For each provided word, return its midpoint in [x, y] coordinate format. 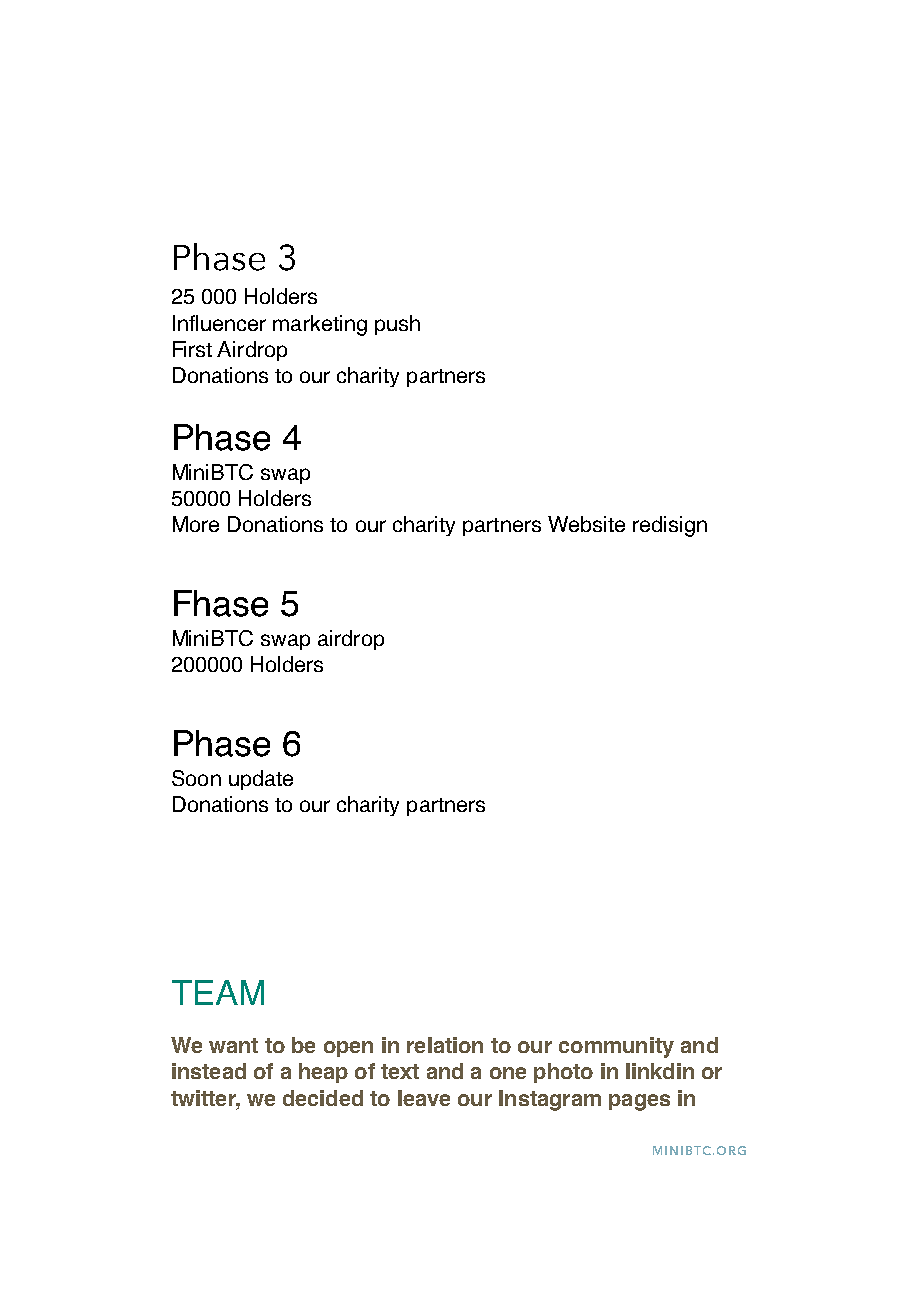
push [397, 325]
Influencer [219, 323]
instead [209, 1071]
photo [563, 1073]
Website [586, 524]
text [400, 1071]
